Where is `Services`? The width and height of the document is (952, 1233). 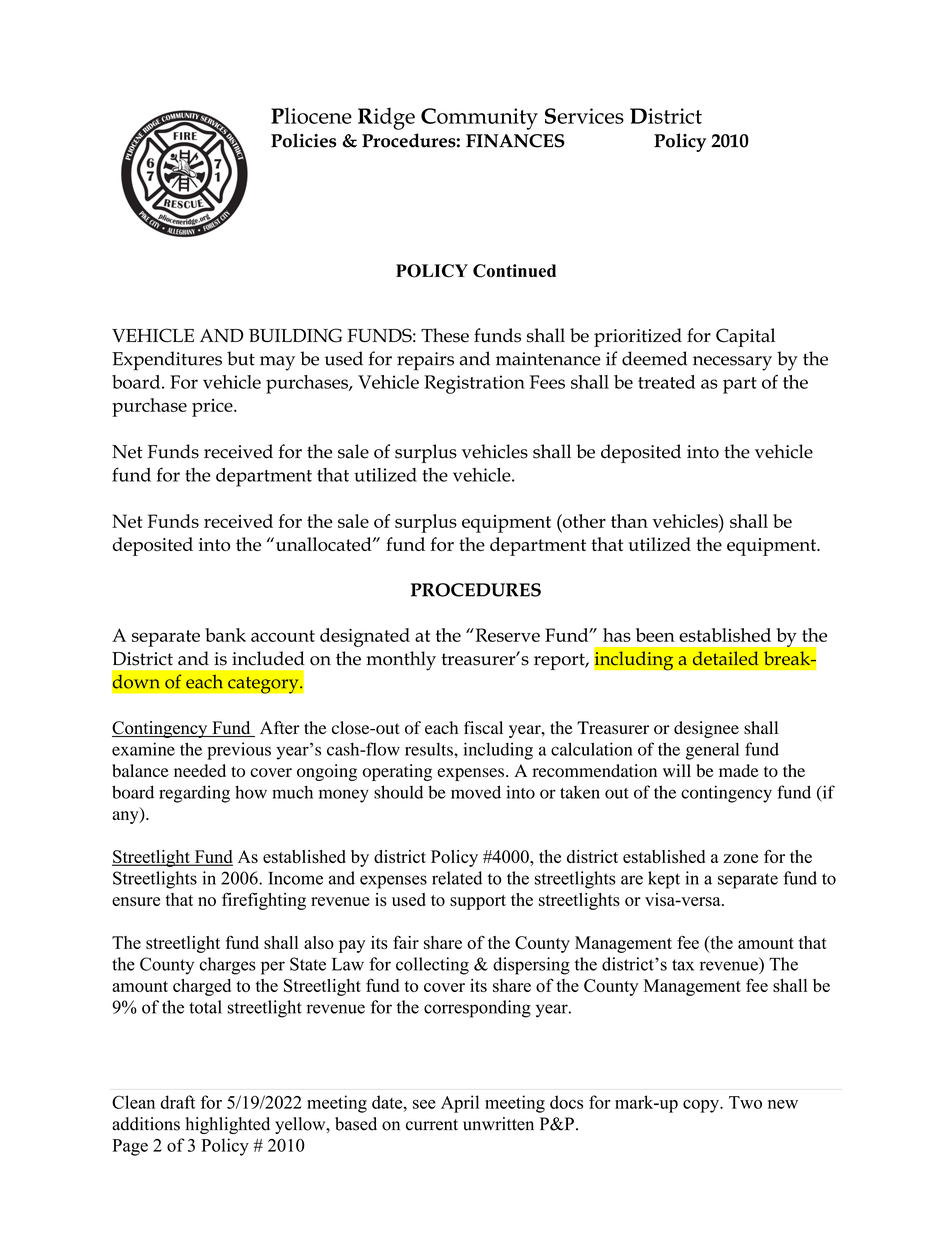 Services is located at coordinates (584, 116).
